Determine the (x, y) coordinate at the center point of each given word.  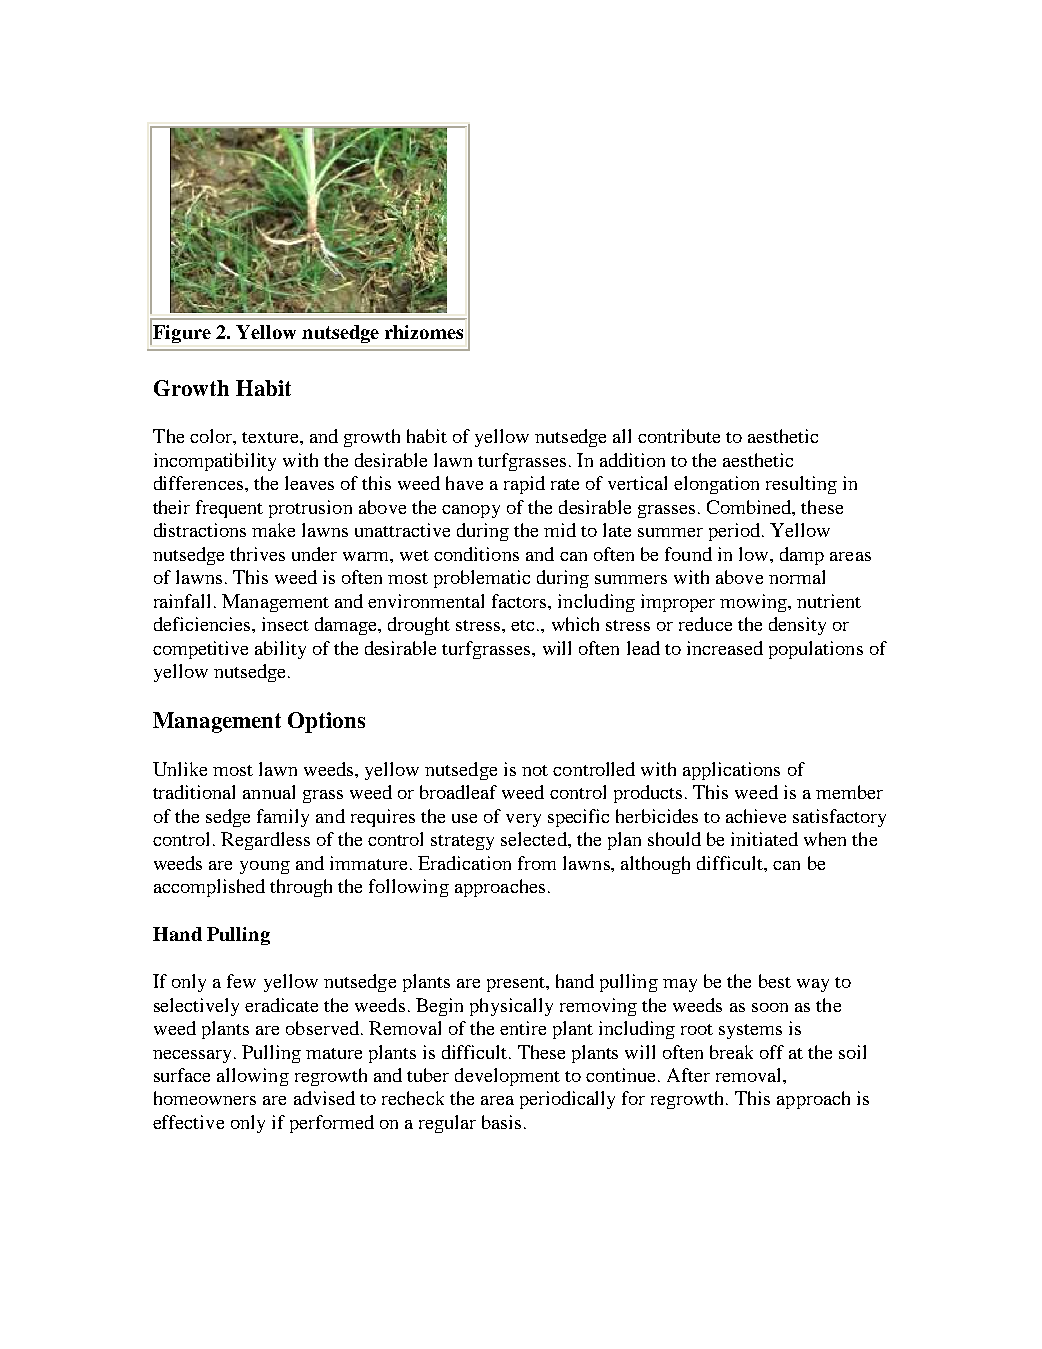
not (535, 770)
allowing (253, 1077)
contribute (679, 436)
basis (501, 1122)
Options (326, 722)
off (772, 1052)
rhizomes (424, 332)
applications (731, 771)
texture (271, 437)
